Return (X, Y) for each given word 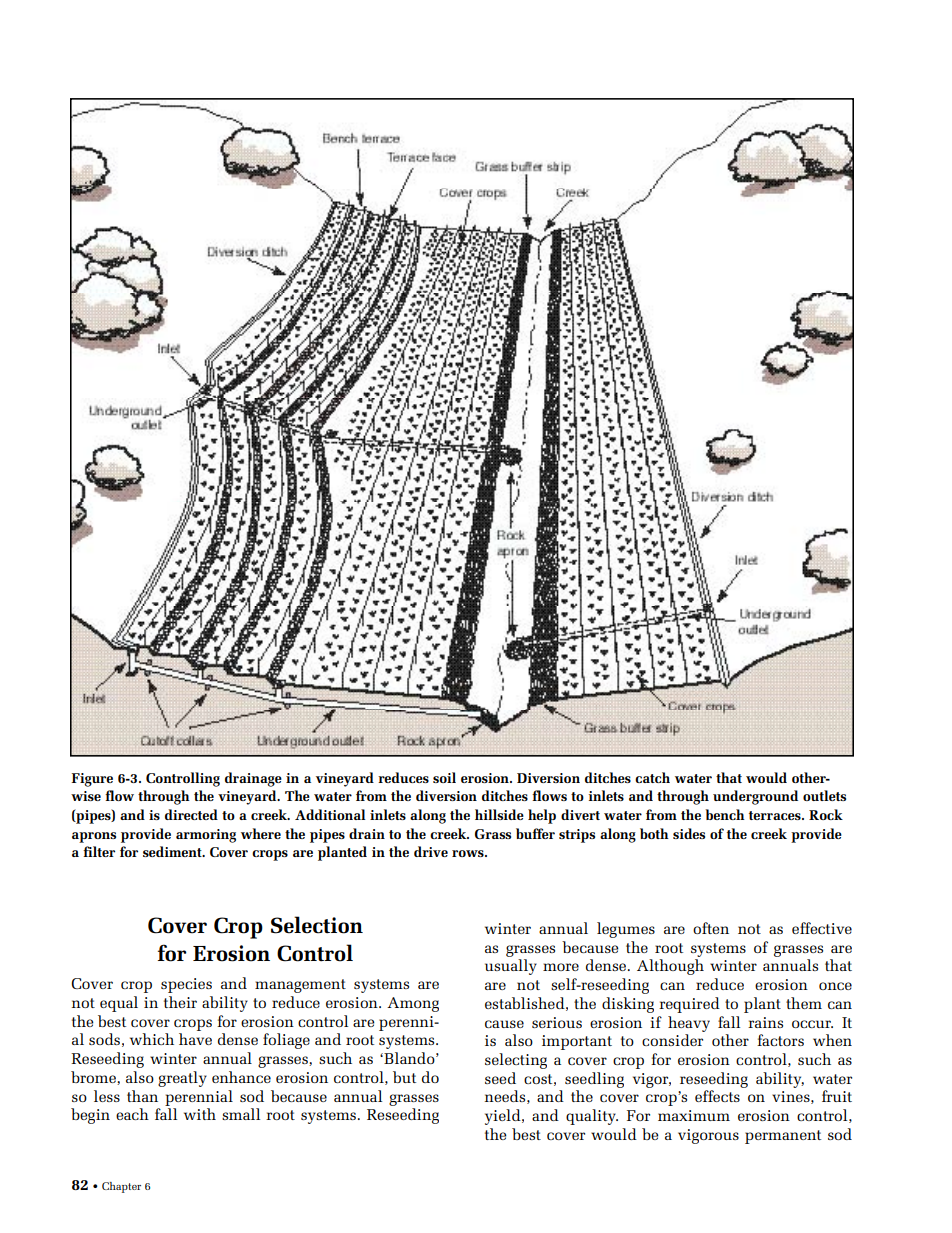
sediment (173, 851)
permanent (783, 1137)
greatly (182, 1079)
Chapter (121, 1187)
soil (444, 777)
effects (717, 1096)
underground (755, 797)
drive (431, 851)
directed (191, 814)
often (711, 928)
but (404, 1077)
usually (511, 967)
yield (504, 1117)
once (835, 986)
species (186, 985)
